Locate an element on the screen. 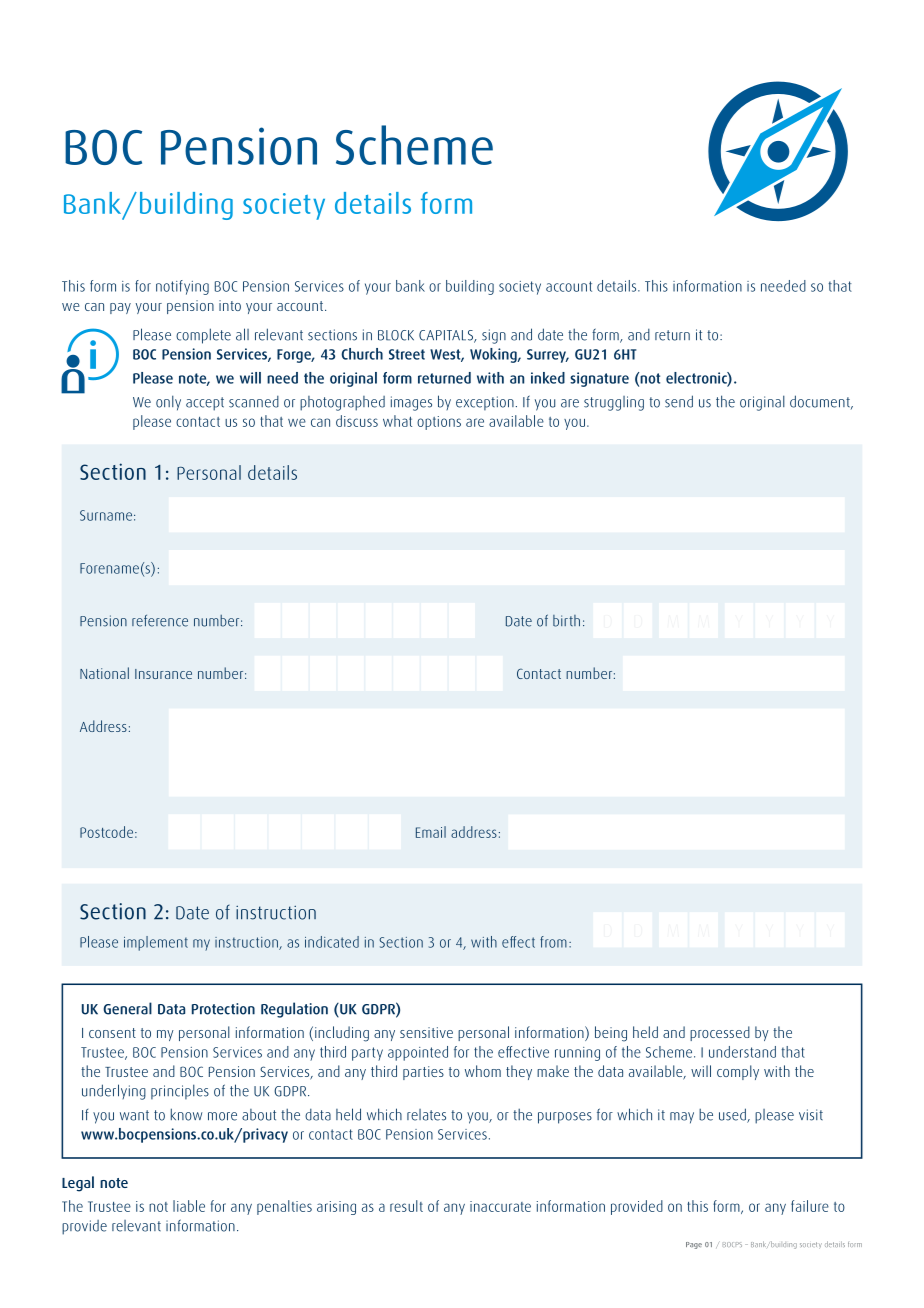 This screenshot has height=1308, width=924. pay is located at coordinates (120, 308).
